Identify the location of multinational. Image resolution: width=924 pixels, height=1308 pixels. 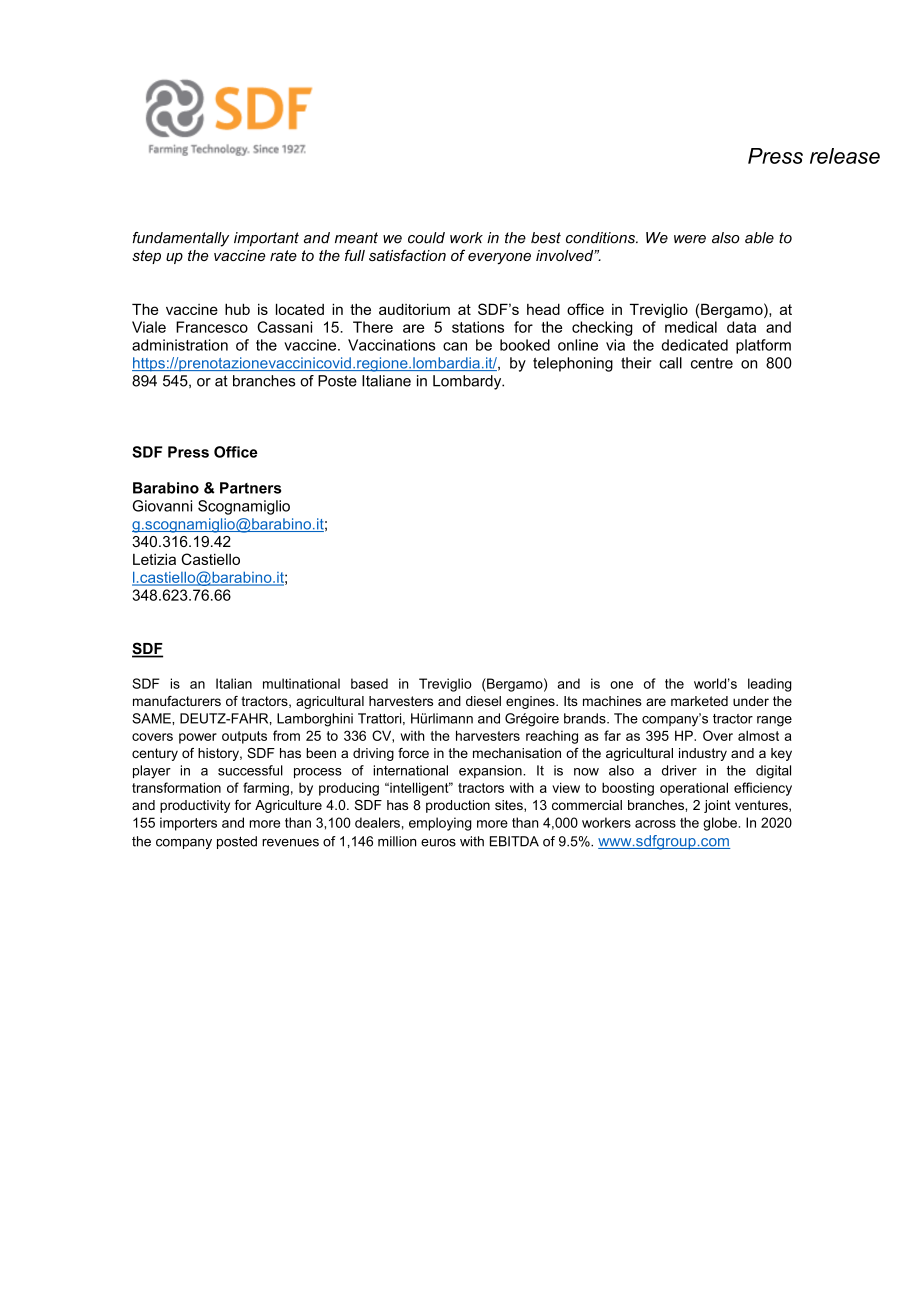
(301, 683).
